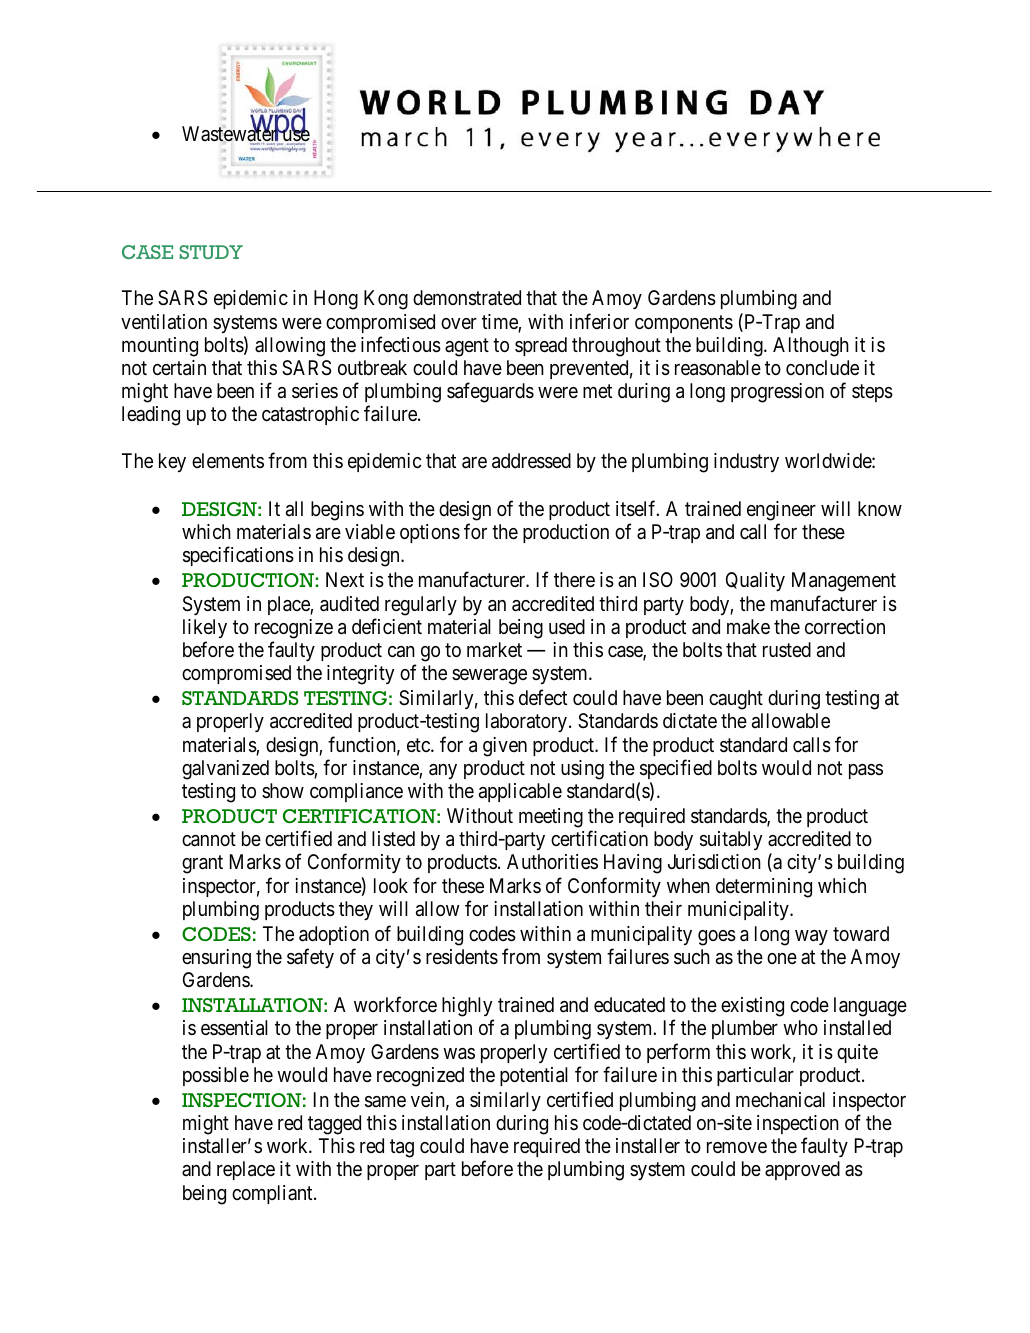 This screenshot has height=1333, width=1030. Describe the element at coordinates (534, 1076) in the screenshot. I see `potential` at that location.
